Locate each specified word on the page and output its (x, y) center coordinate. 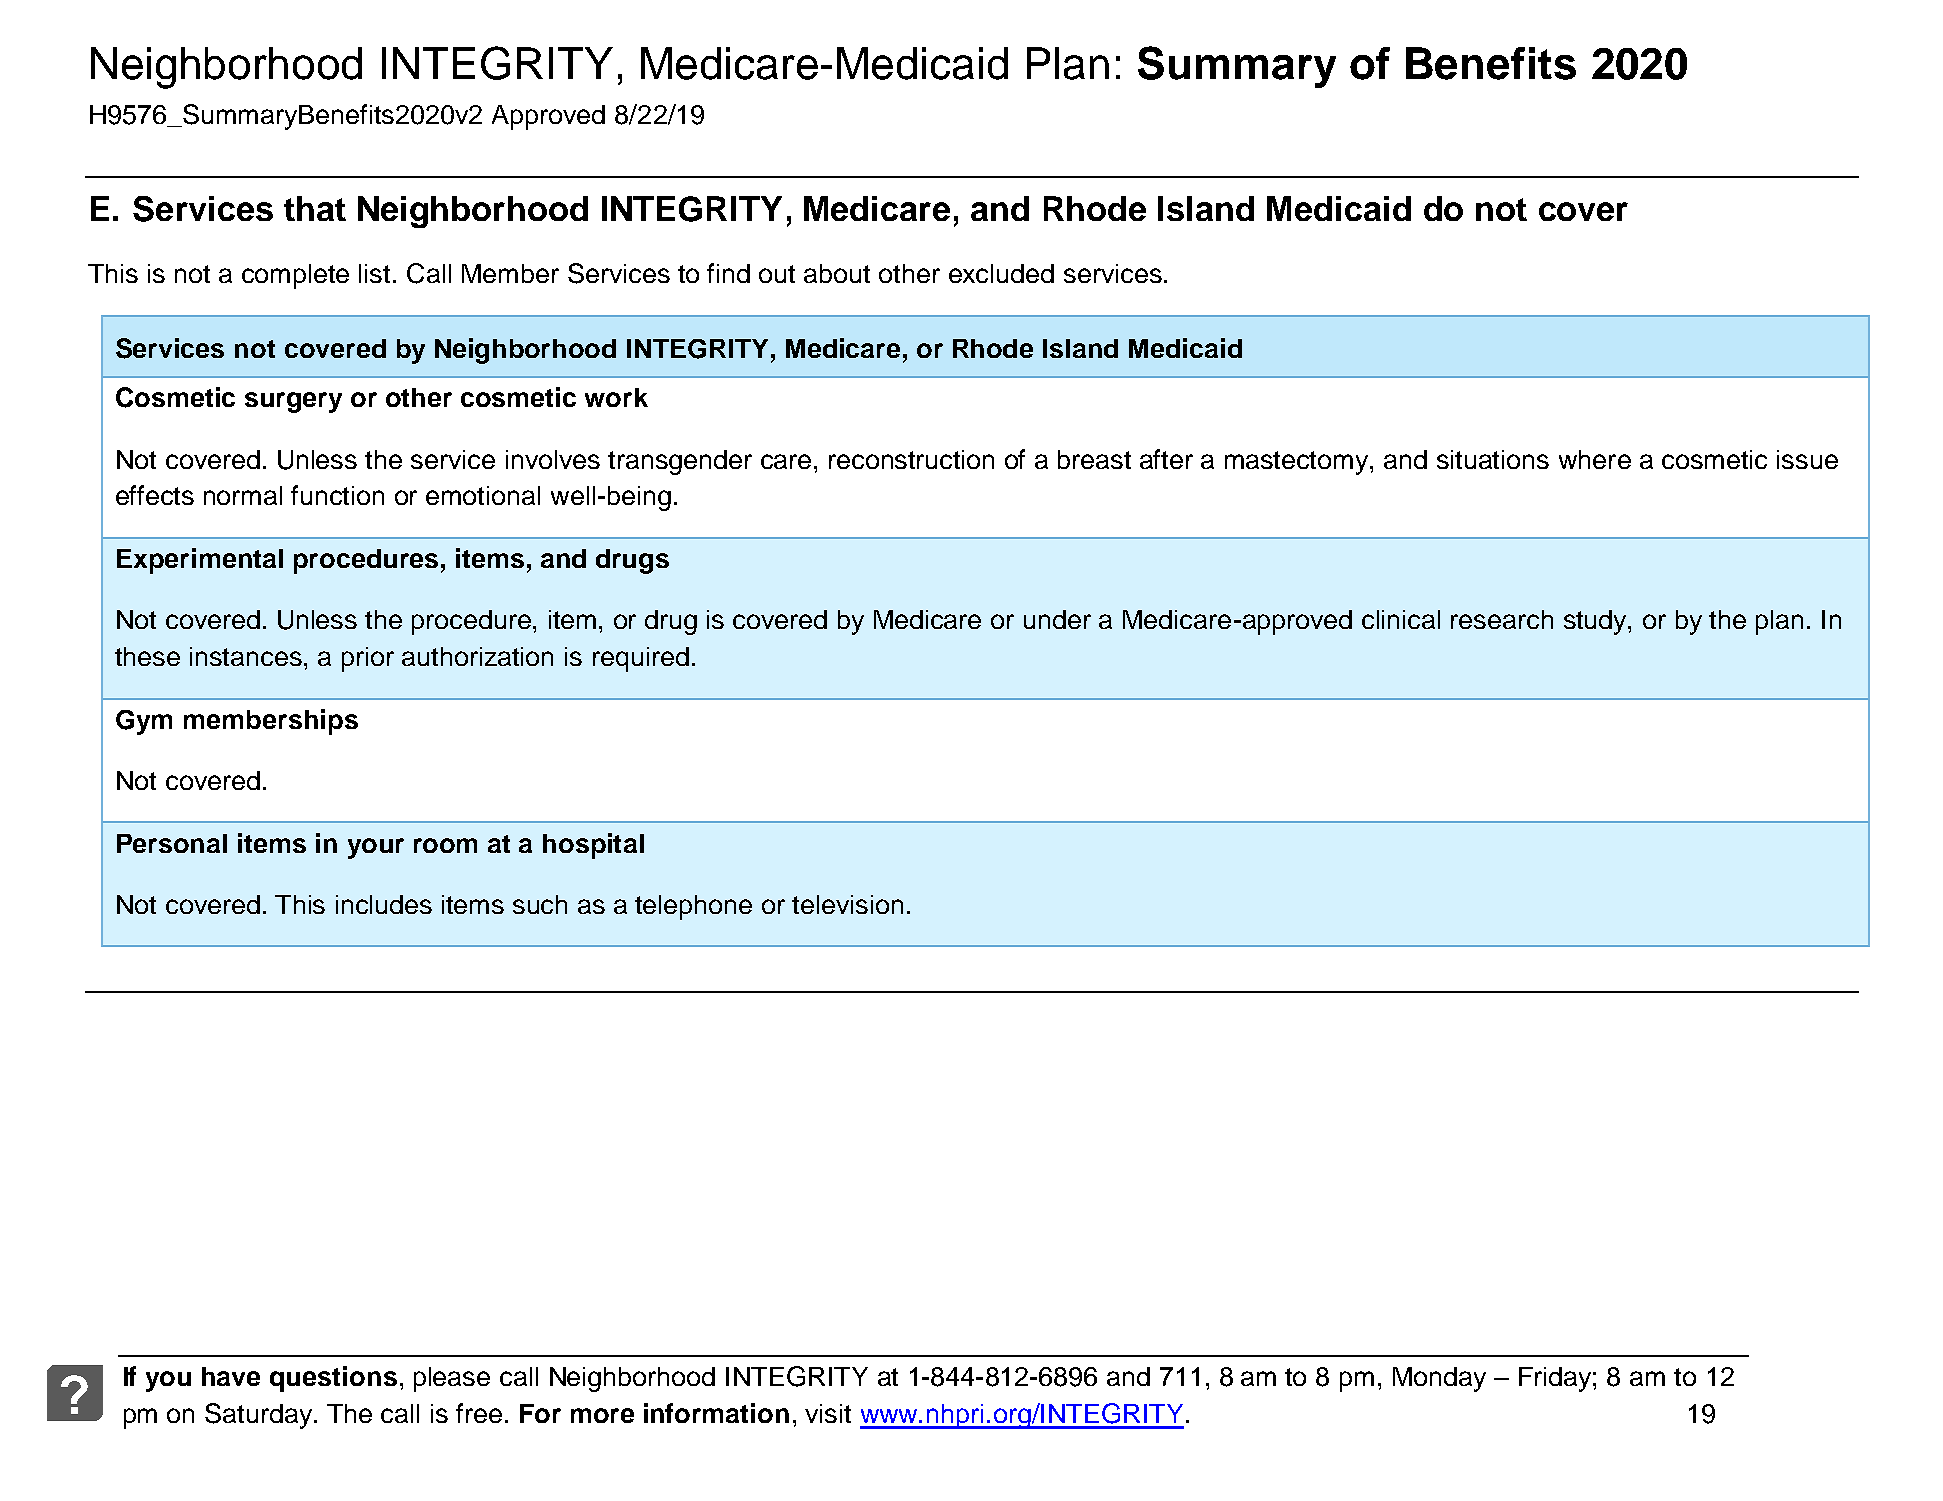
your (376, 848)
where (1595, 459)
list (374, 273)
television (847, 904)
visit (828, 1413)
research (1502, 619)
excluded (1001, 273)
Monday (1439, 1379)
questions (333, 1379)
